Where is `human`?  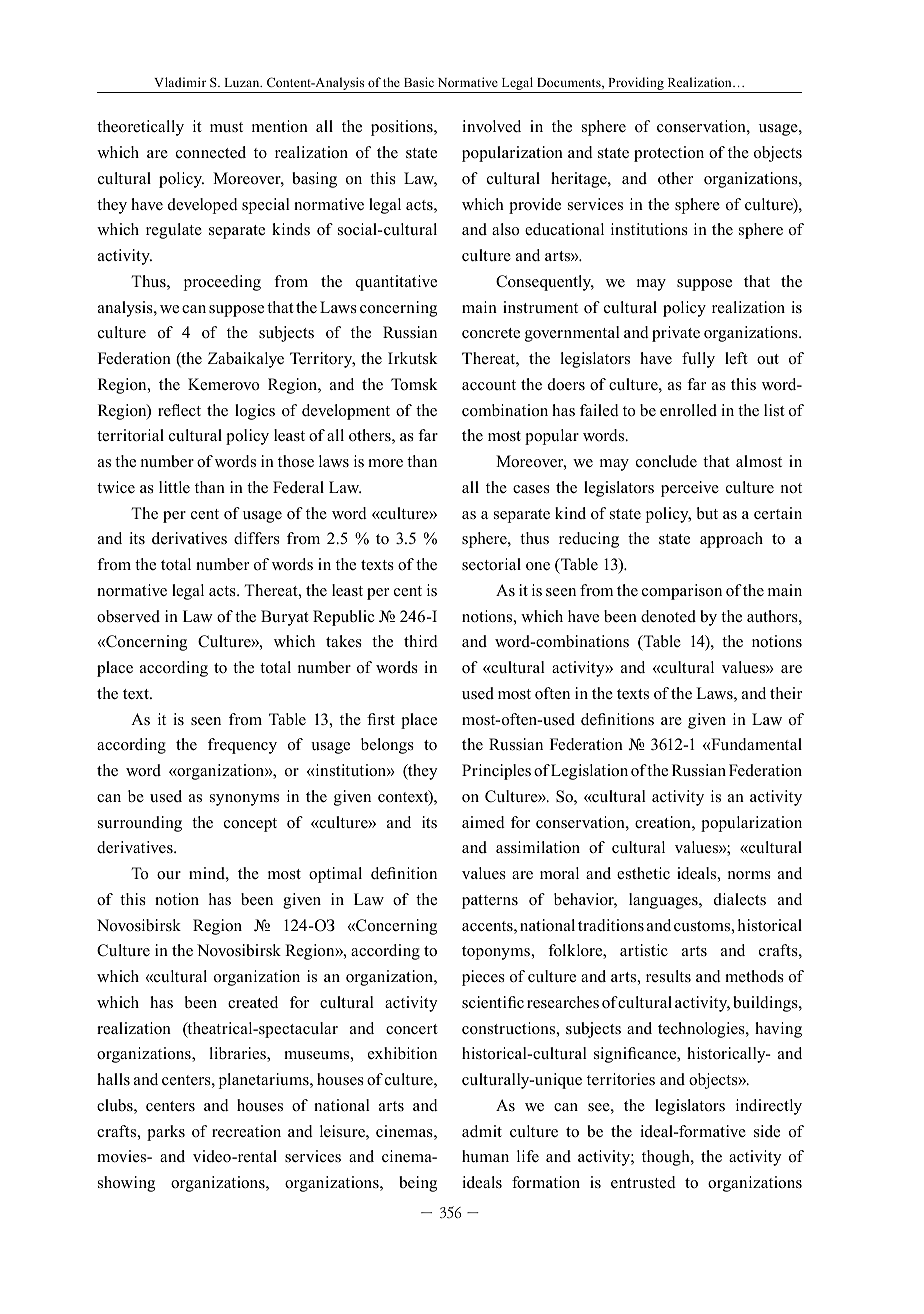 human is located at coordinates (485, 1156).
